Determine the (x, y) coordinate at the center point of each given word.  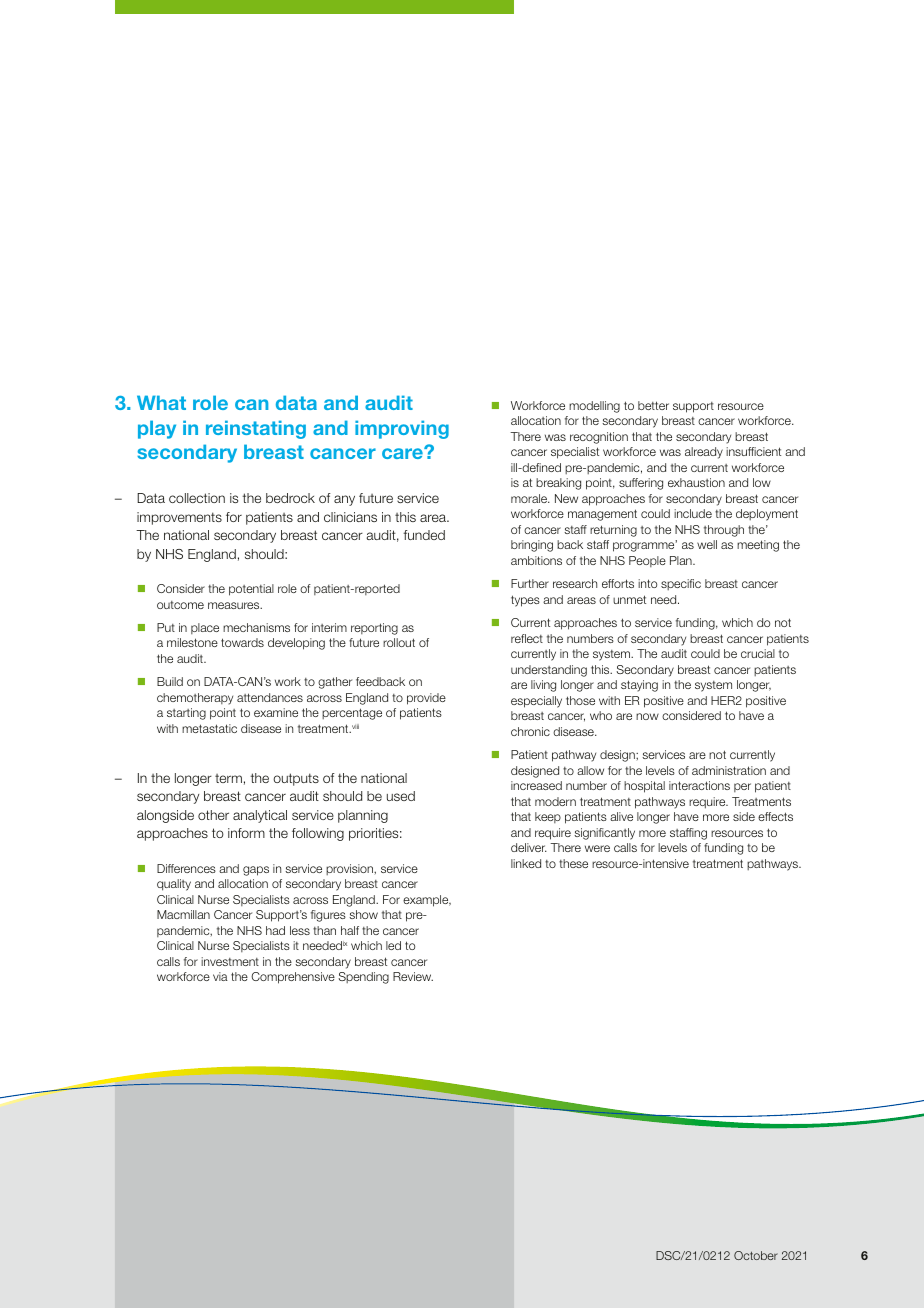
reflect (527, 638)
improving (402, 429)
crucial (758, 653)
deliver (529, 847)
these (573, 863)
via (220, 976)
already (704, 453)
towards (242, 642)
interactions (699, 785)
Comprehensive (293, 978)
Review (413, 976)
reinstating (256, 429)
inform (246, 833)
